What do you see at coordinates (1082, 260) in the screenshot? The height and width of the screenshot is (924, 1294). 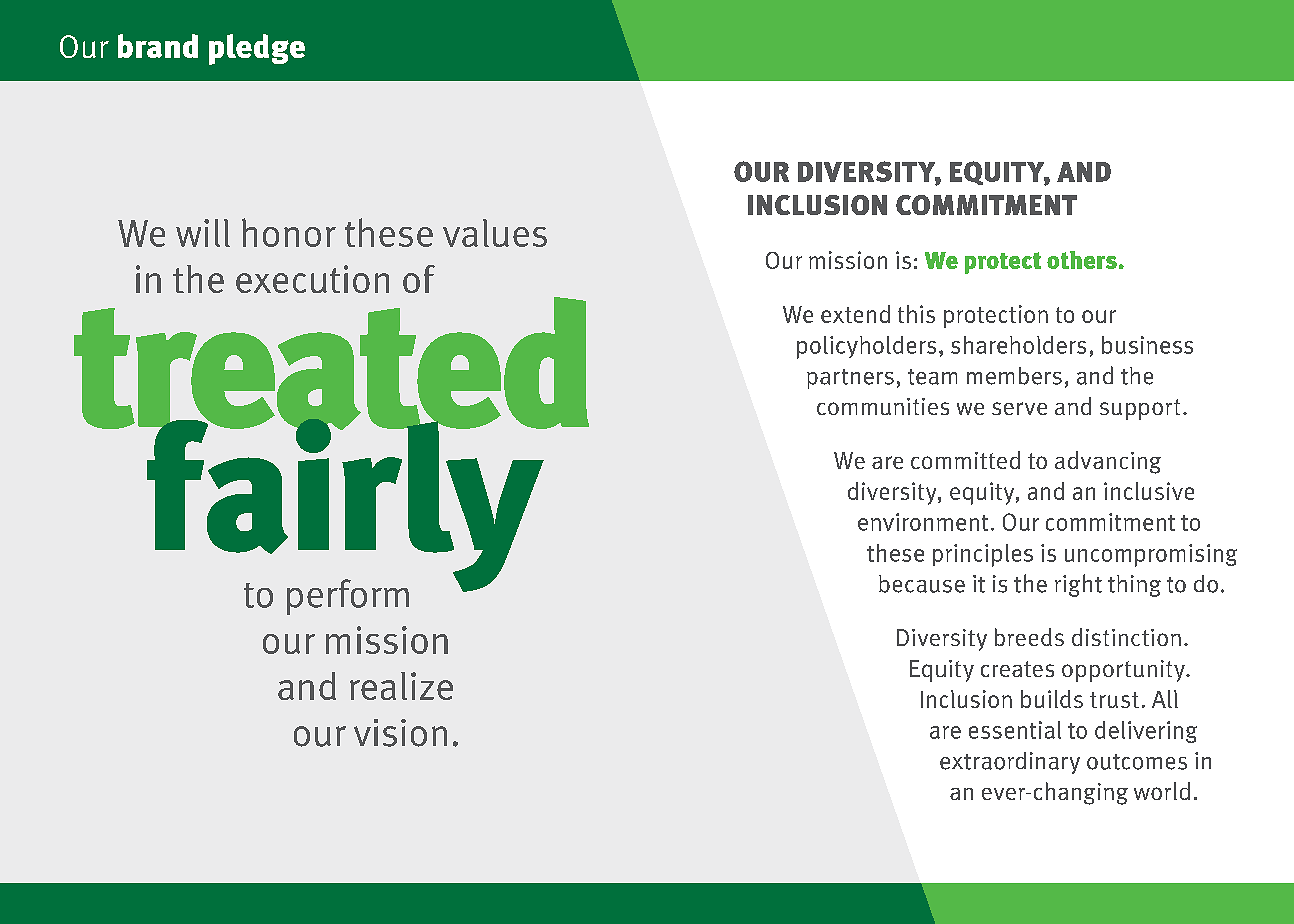 I see `others` at bounding box center [1082, 260].
